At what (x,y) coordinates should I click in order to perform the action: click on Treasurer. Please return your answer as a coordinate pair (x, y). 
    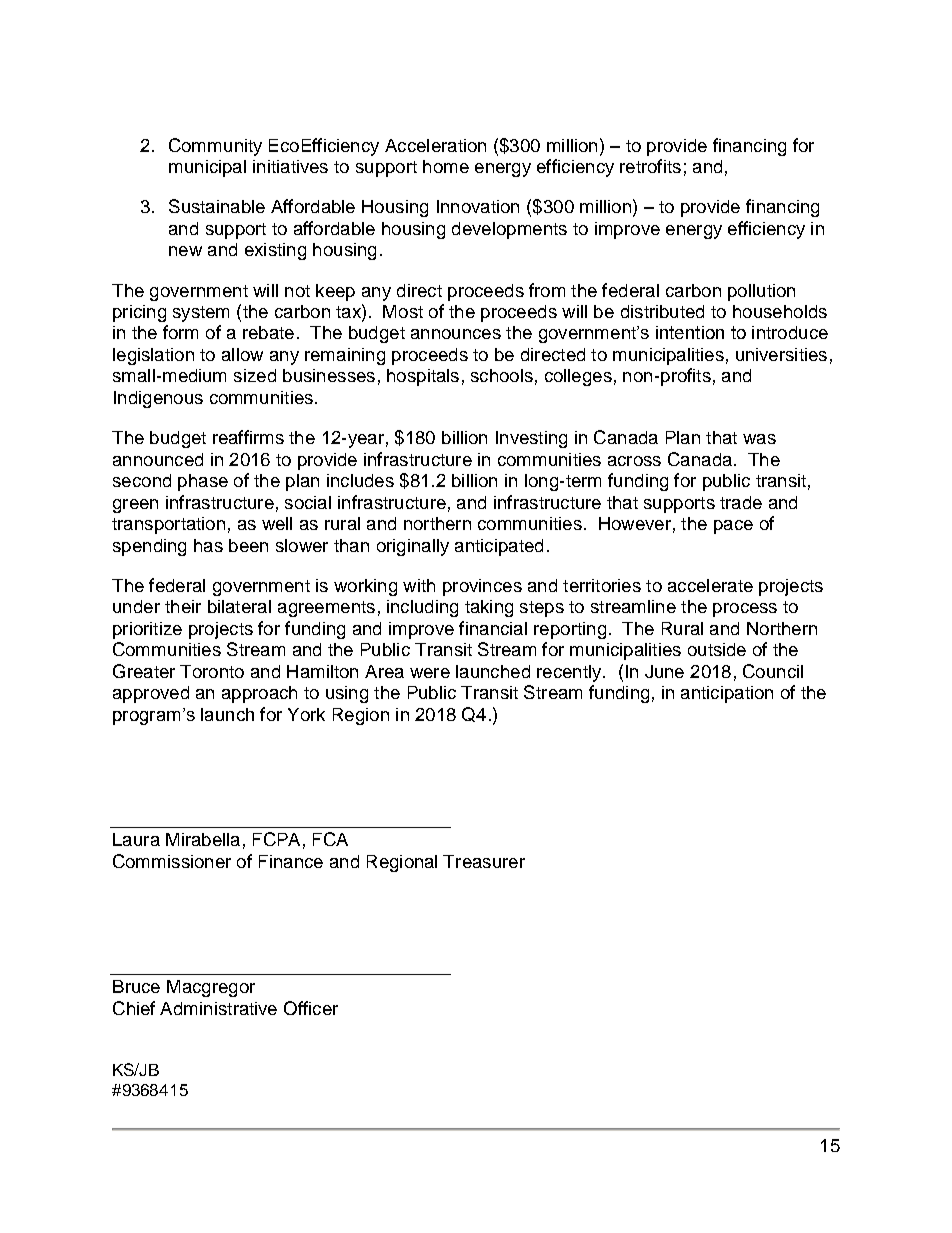
    Looking at the image, I should click on (484, 861).
